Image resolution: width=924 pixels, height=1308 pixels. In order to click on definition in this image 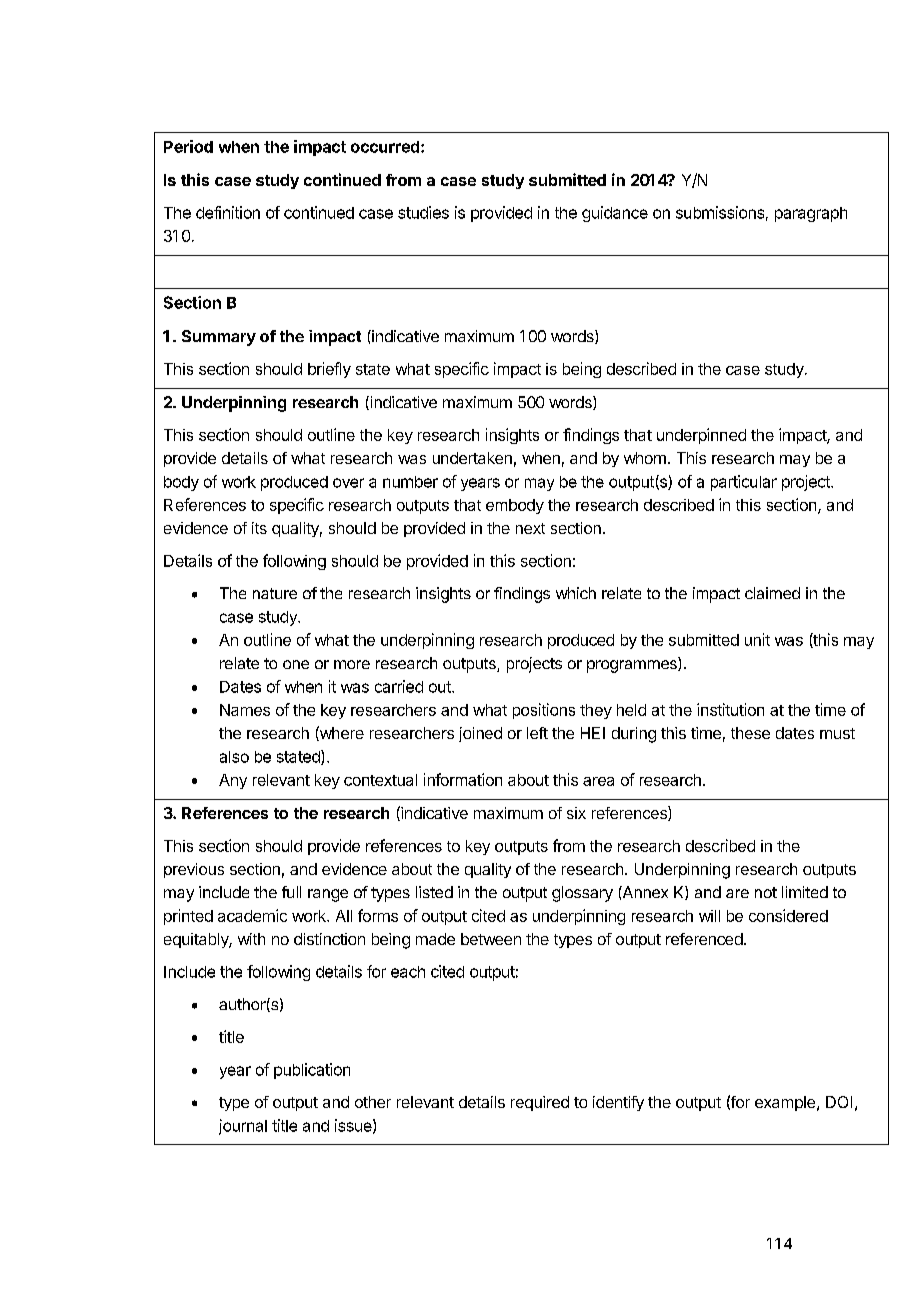, I will do `click(228, 212)`.
